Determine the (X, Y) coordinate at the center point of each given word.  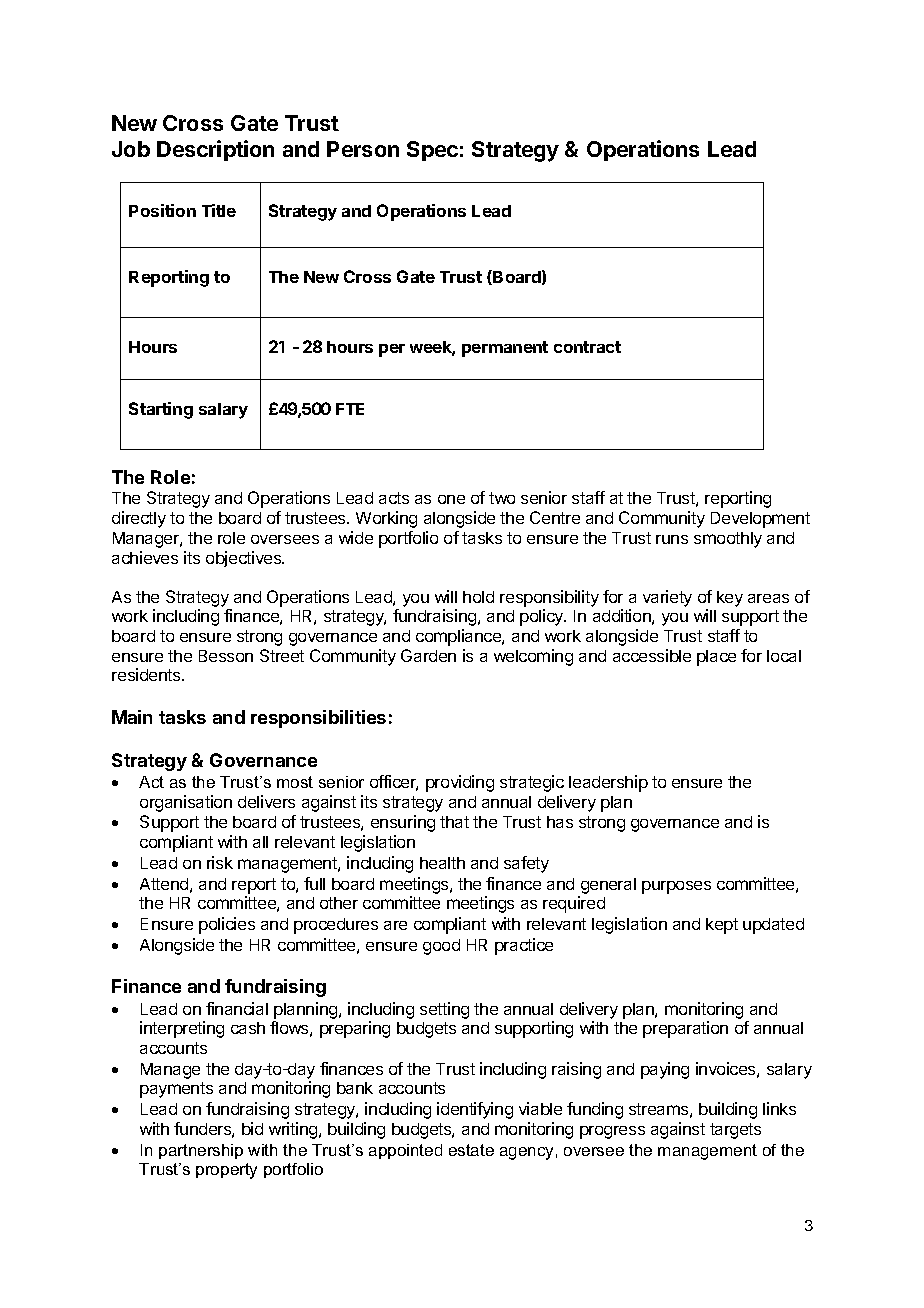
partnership (201, 1151)
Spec (432, 151)
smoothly (728, 540)
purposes (676, 887)
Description (215, 150)
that (454, 822)
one (451, 499)
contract (587, 347)
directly (139, 519)
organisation (186, 803)
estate (471, 1150)
